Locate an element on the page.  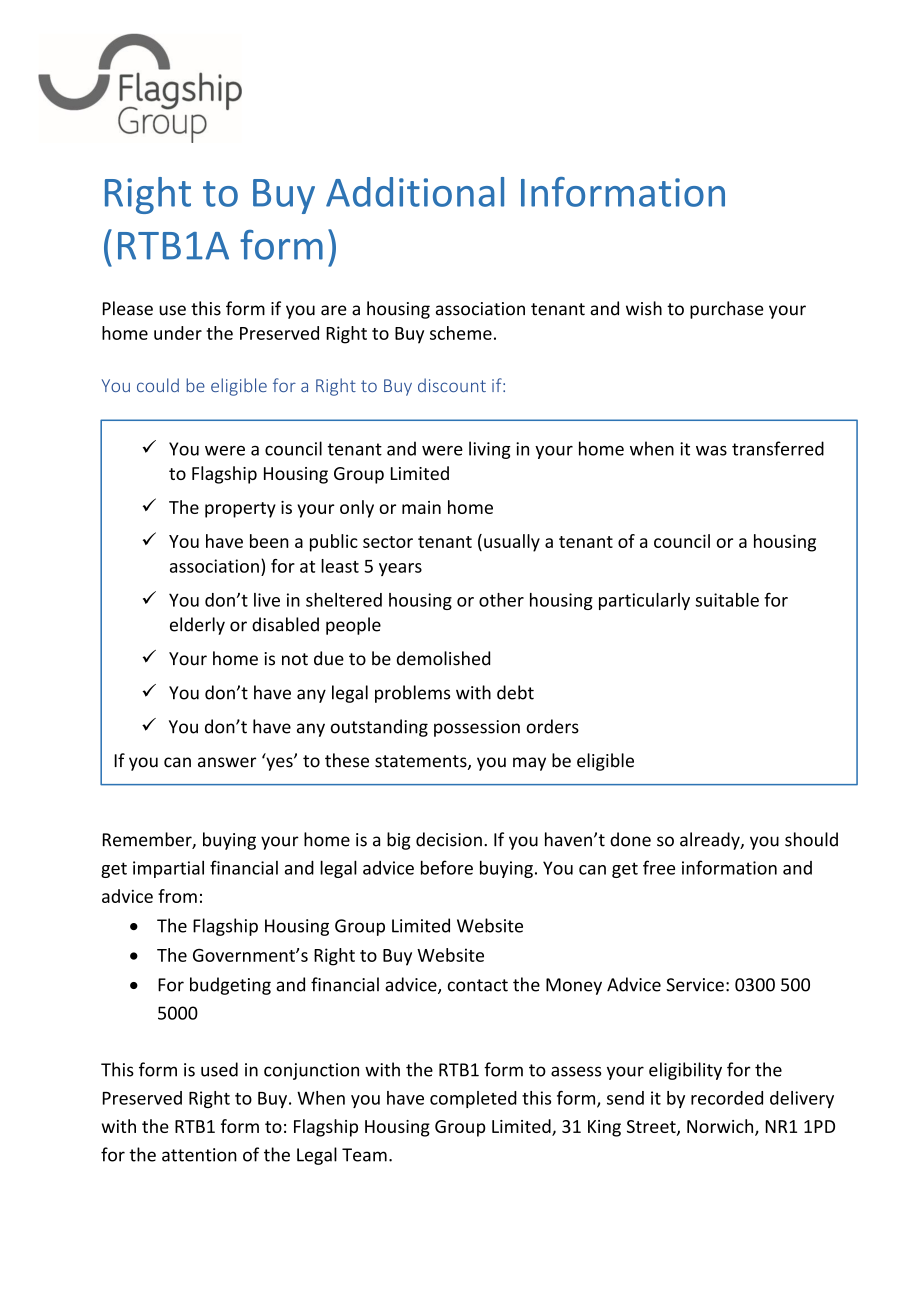
Additional is located at coordinates (415, 192).
